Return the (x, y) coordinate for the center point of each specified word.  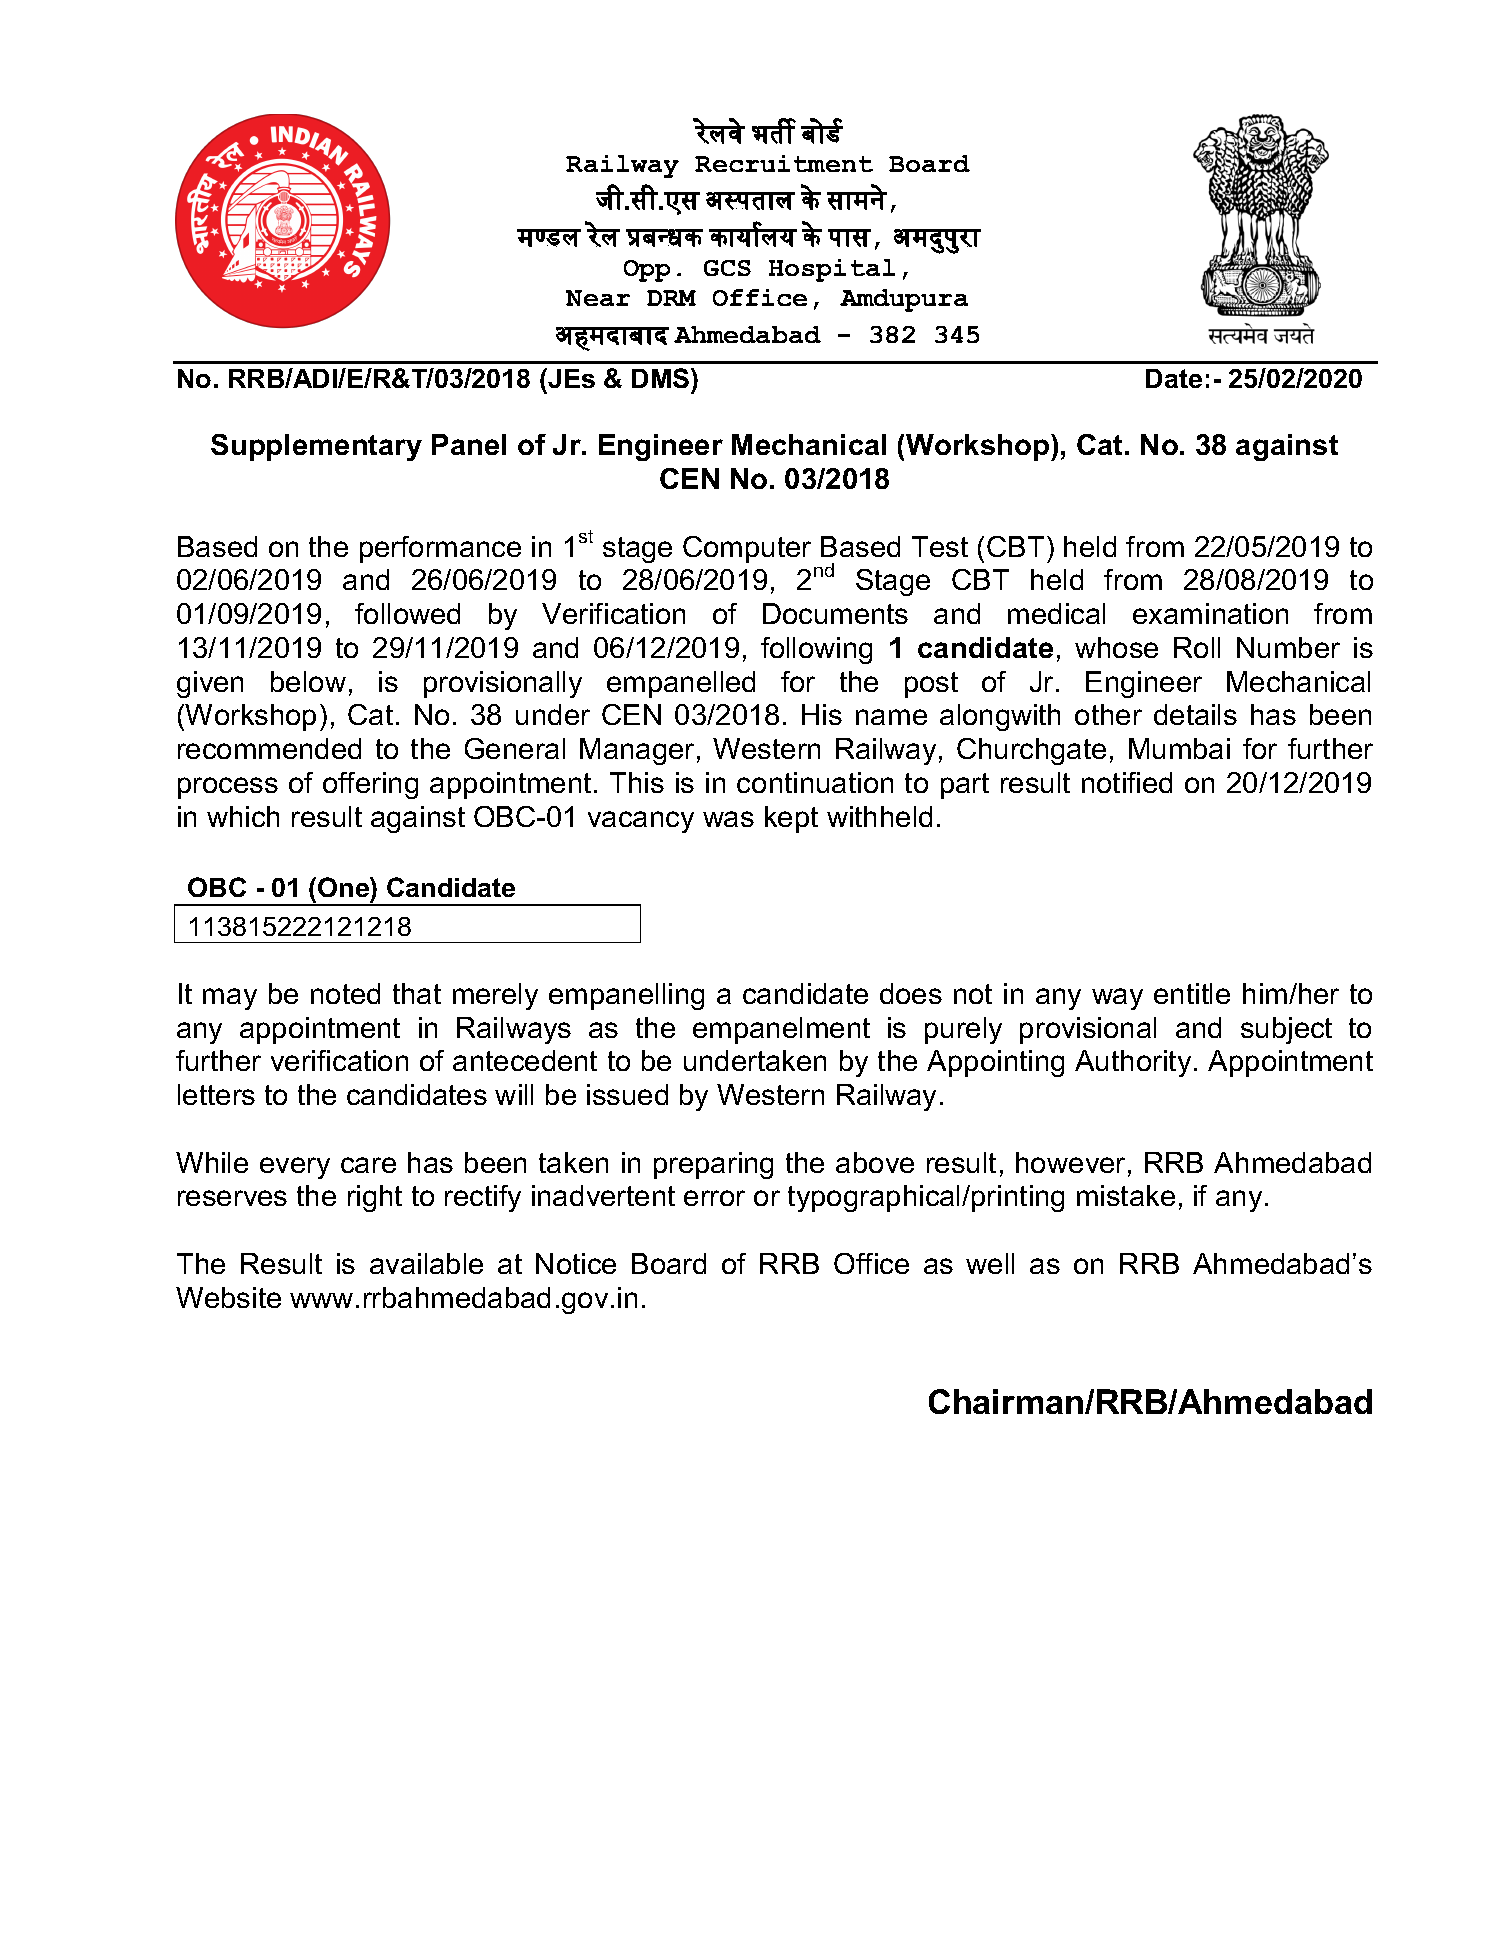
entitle (1192, 993)
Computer (747, 549)
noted (345, 993)
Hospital (832, 270)
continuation (815, 782)
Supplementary (316, 447)
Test (940, 546)
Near (598, 298)
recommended (269, 748)
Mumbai (1179, 748)
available (426, 1263)
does (911, 993)
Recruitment (784, 163)
